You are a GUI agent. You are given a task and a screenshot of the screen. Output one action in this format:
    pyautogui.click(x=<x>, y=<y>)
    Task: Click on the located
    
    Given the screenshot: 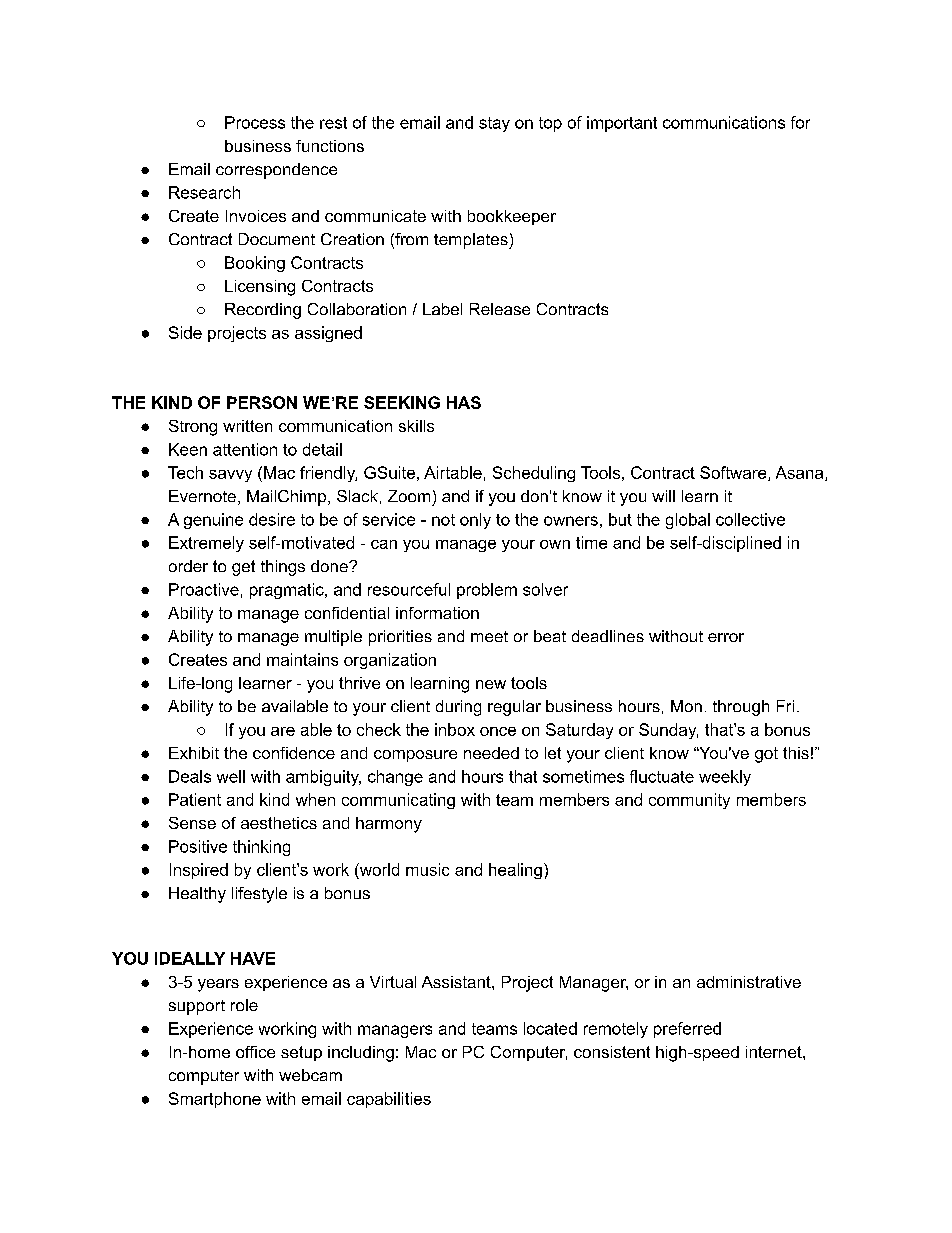 What is the action you would take?
    pyautogui.click(x=550, y=1028)
